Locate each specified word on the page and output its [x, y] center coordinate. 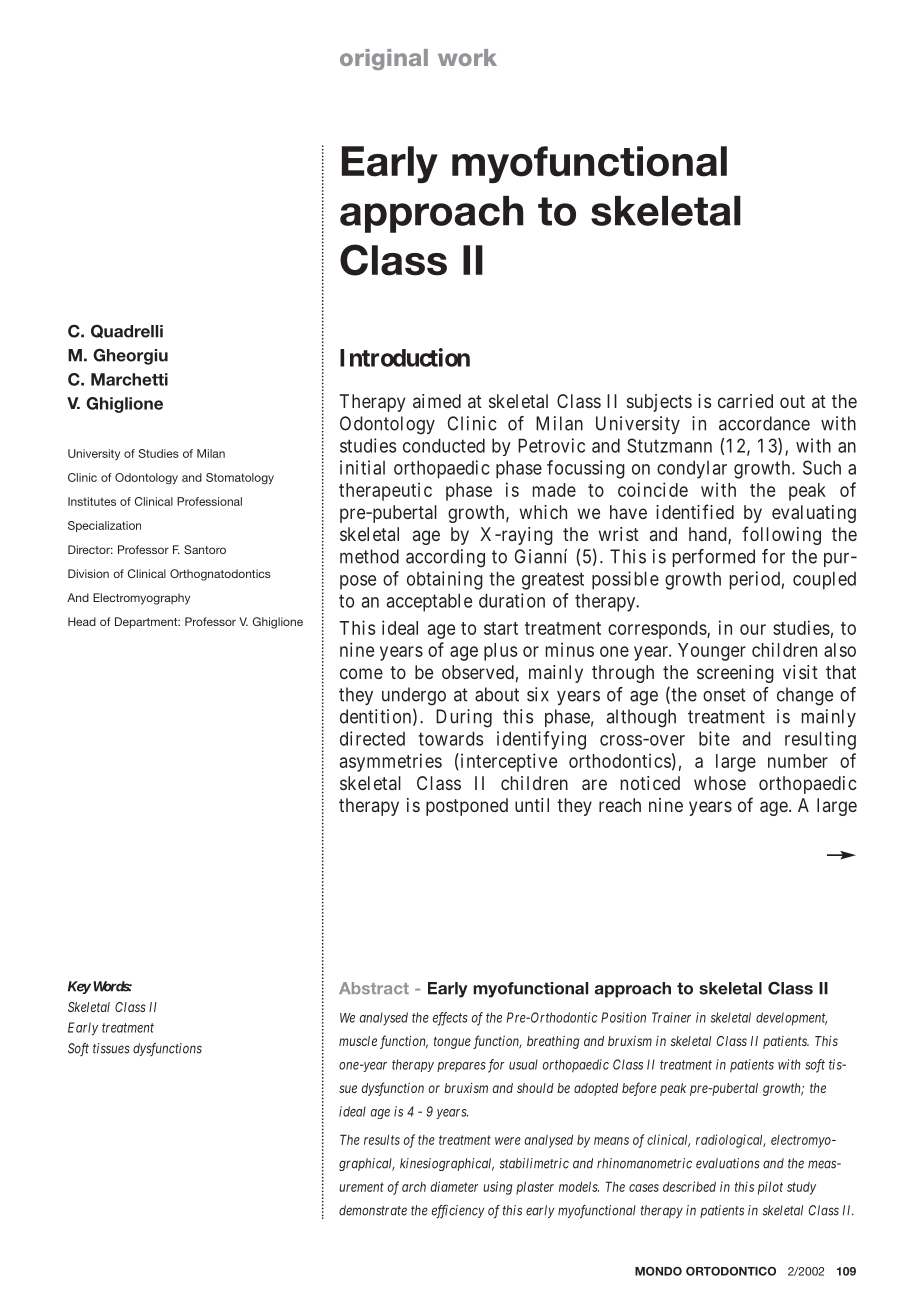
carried [745, 401]
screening [735, 674]
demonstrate [373, 1210]
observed [478, 672]
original [384, 59]
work [467, 57]
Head [82, 621]
